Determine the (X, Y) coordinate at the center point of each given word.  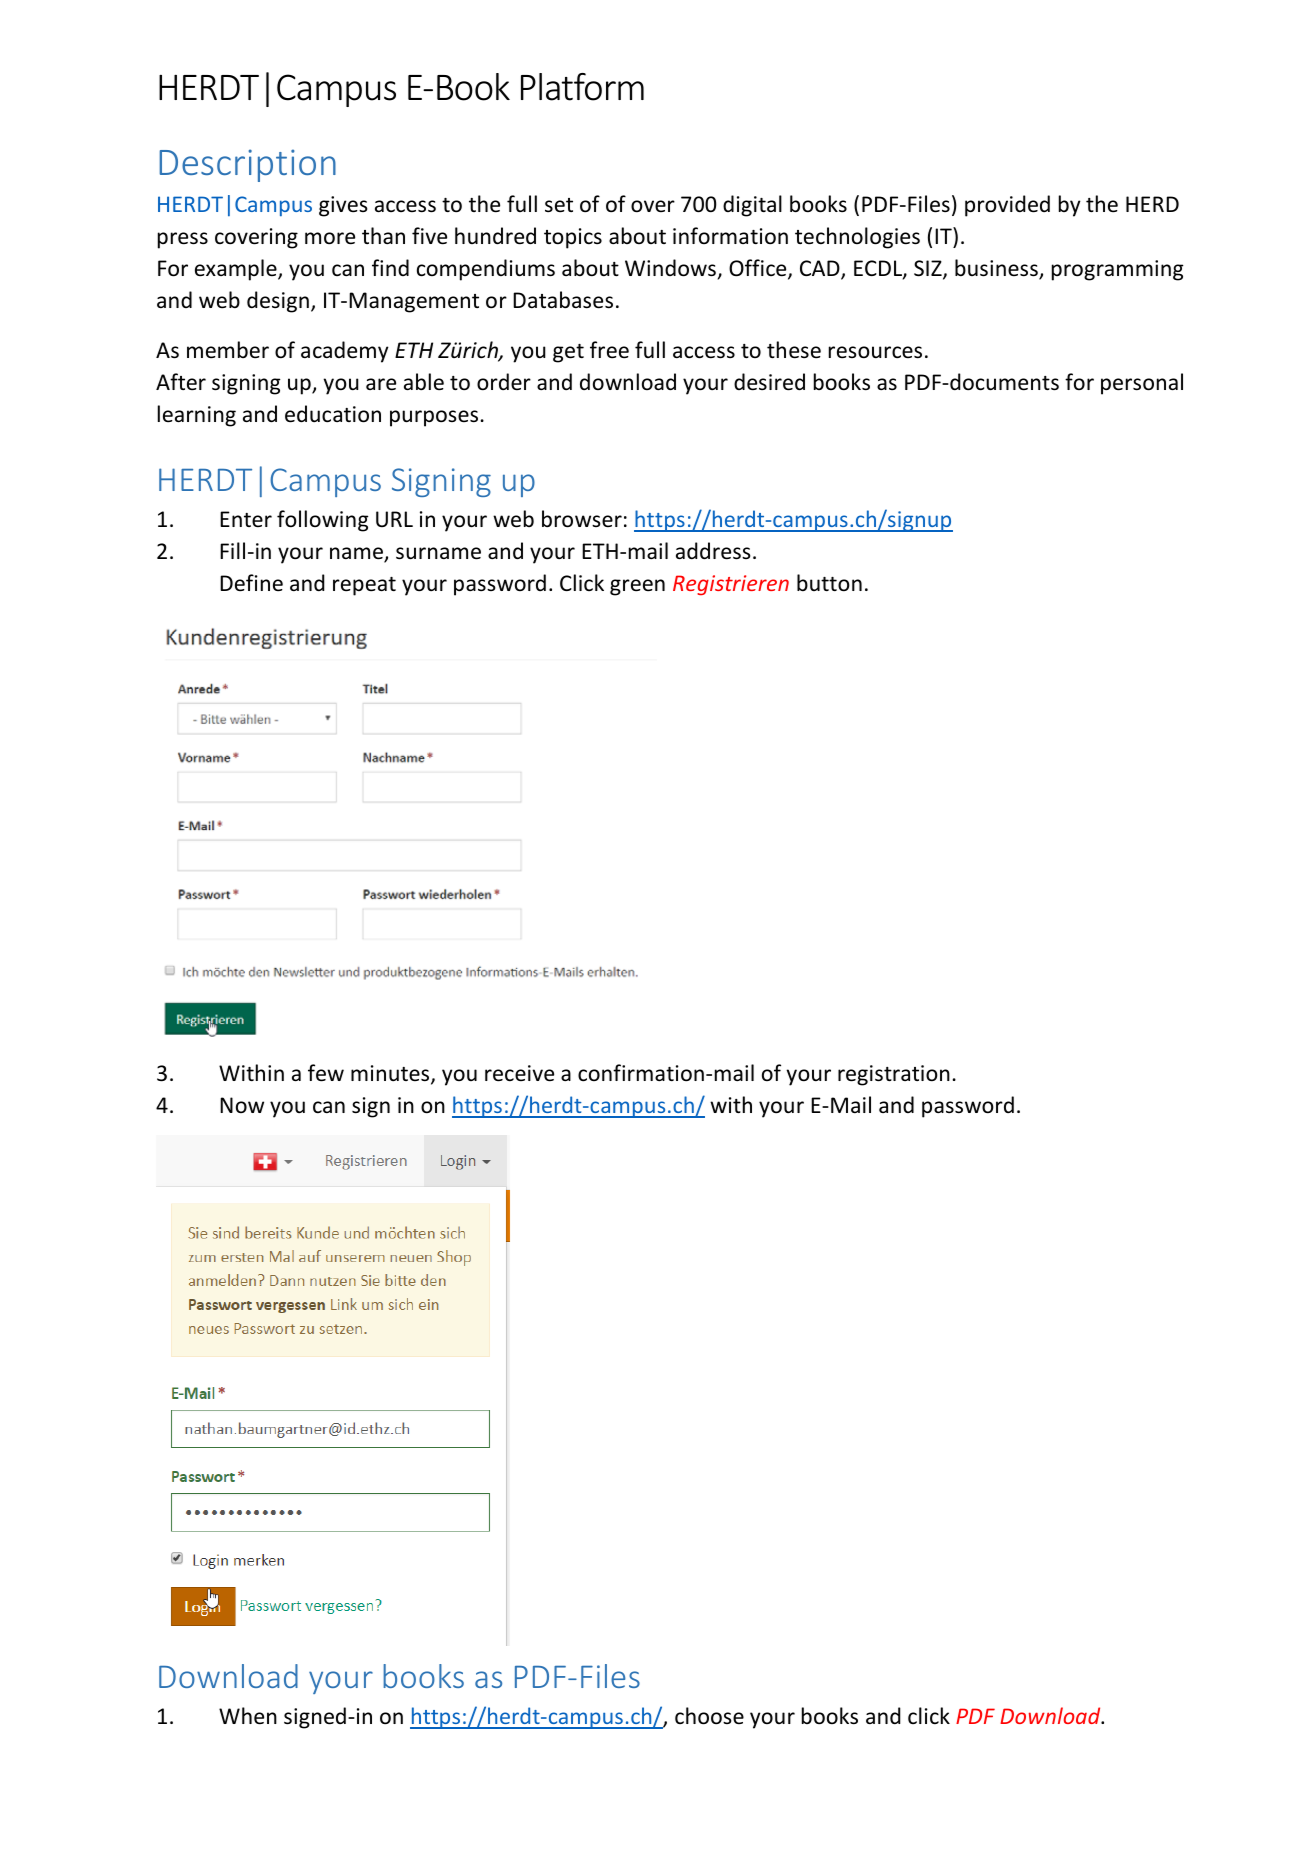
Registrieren (731, 585)
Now (242, 1105)
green (637, 587)
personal (1142, 384)
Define (251, 583)
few (326, 1073)
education (333, 414)
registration (894, 1075)
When (248, 1716)
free (609, 350)
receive (519, 1073)
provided (1007, 206)
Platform (582, 87)
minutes (391, 1074)
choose (709, 1716)
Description (247, 165)
